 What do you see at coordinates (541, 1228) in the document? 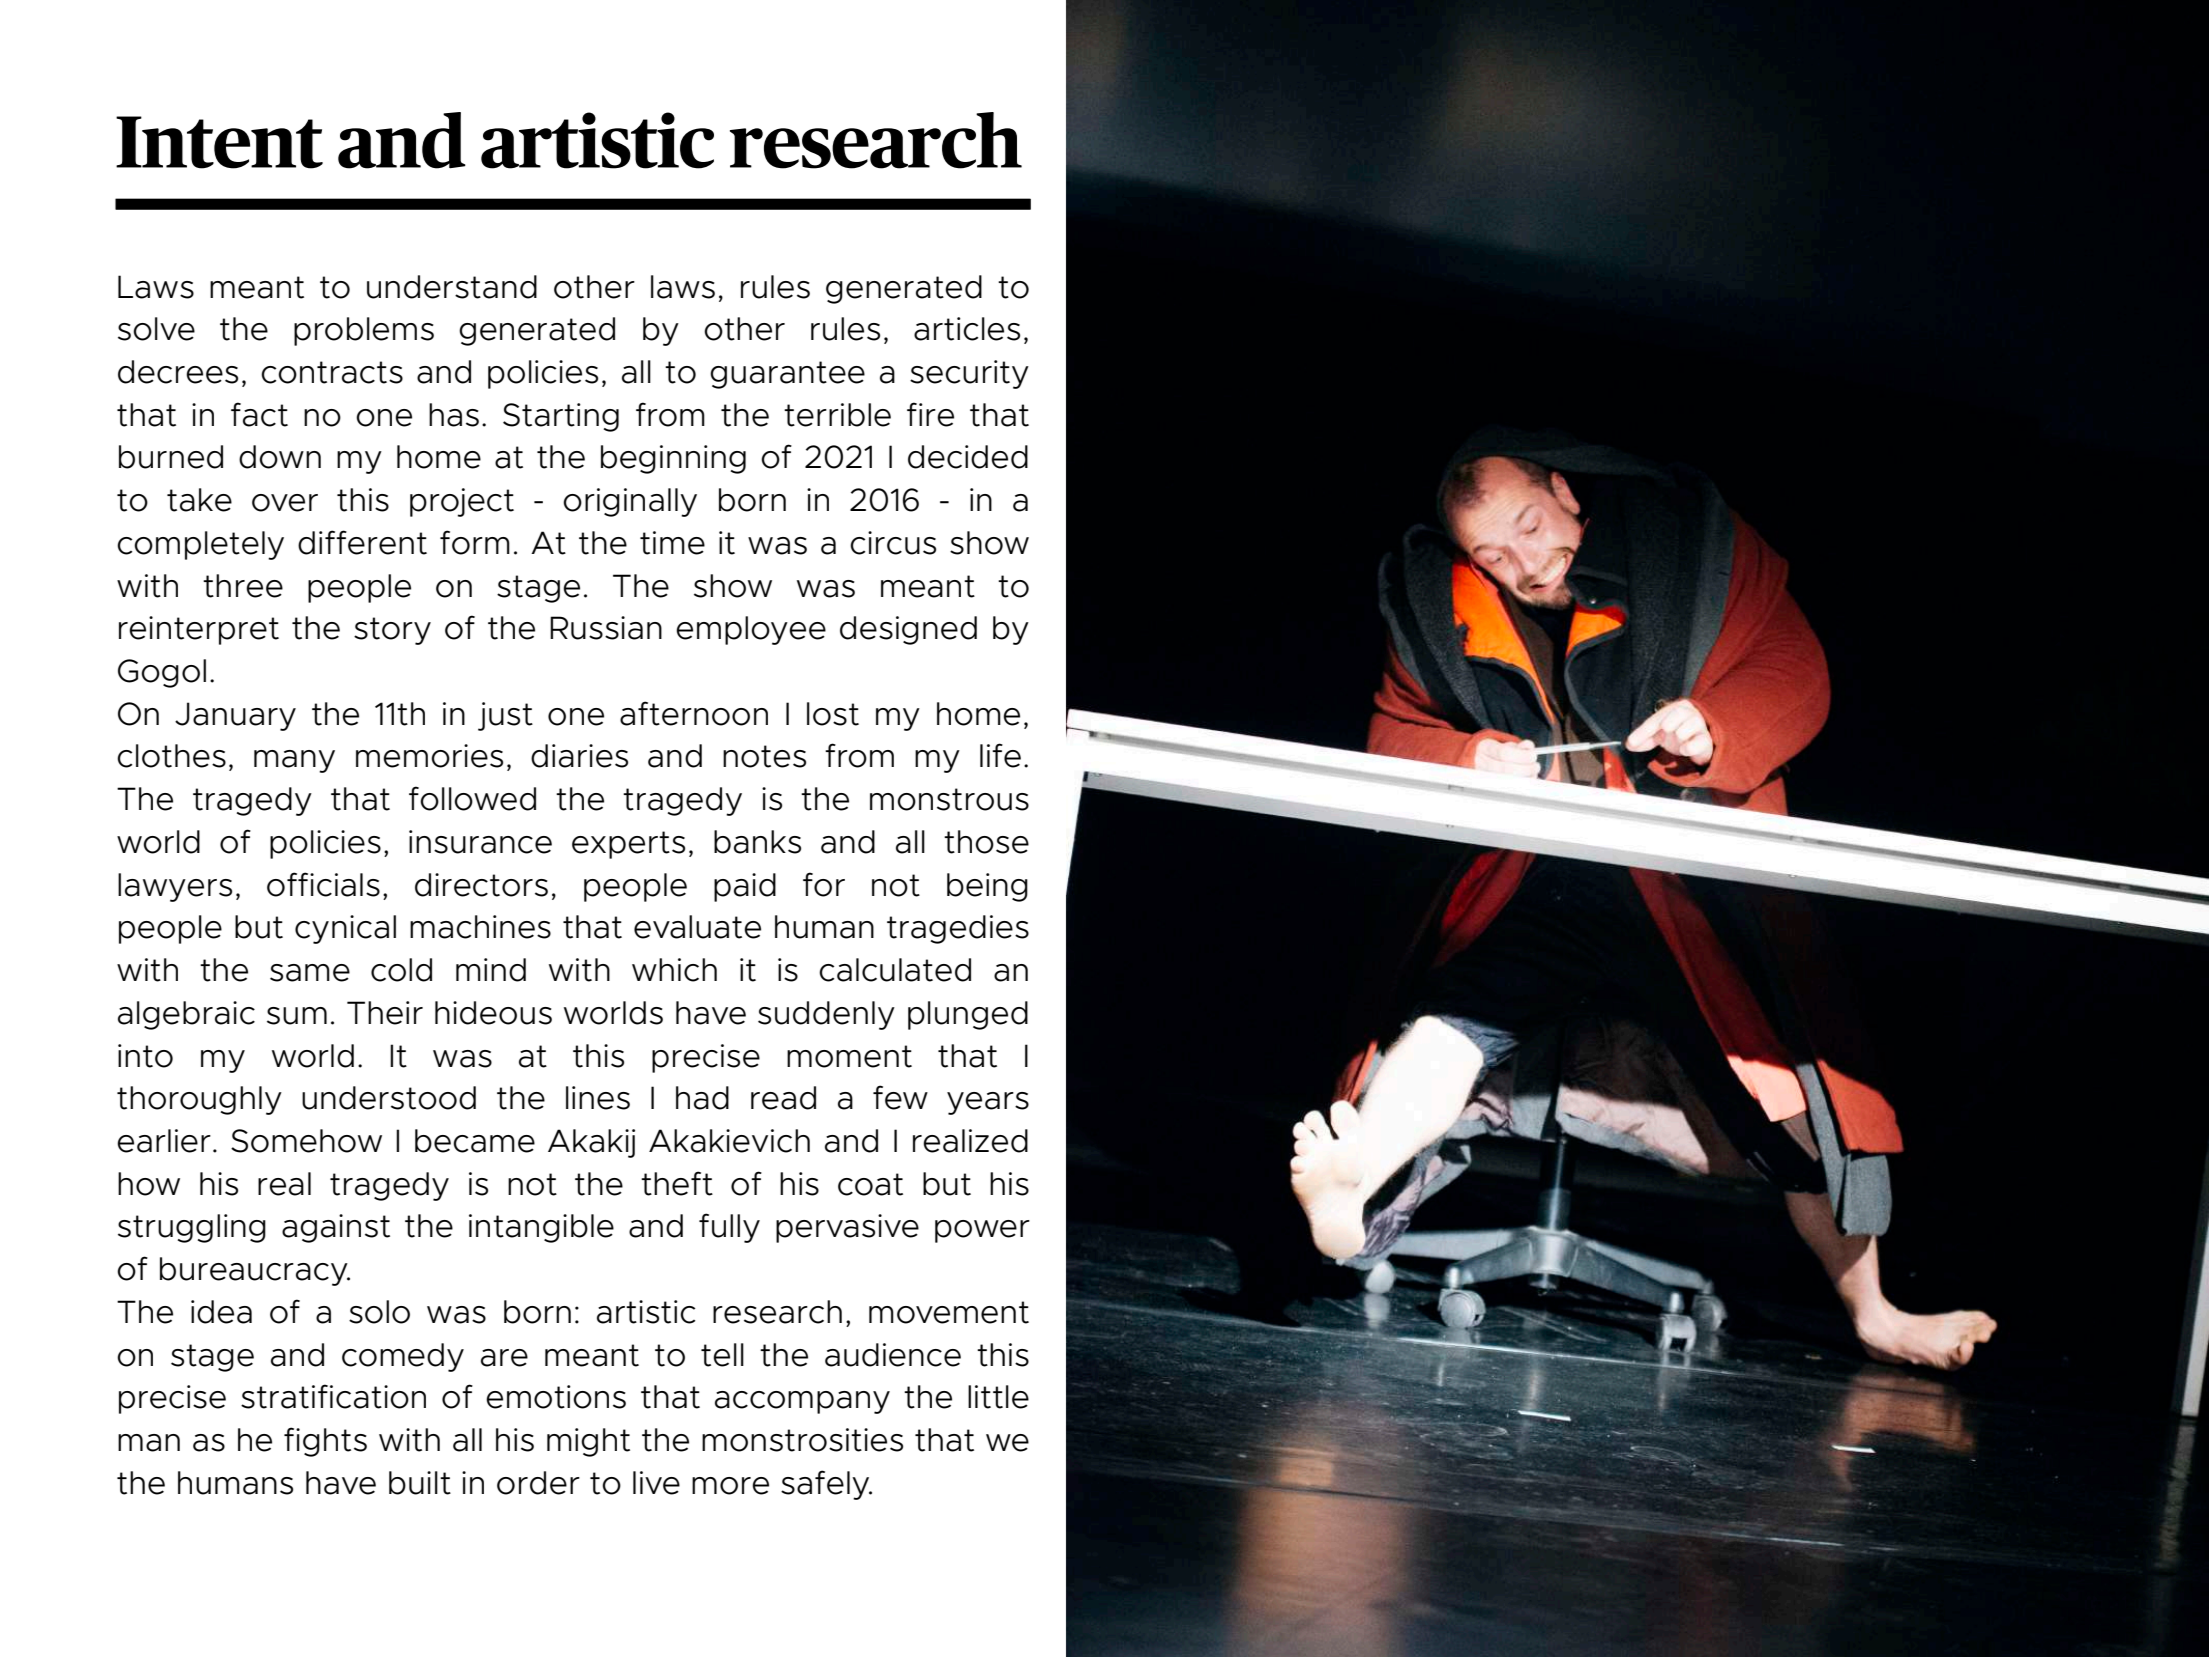
I see `intangible` at bounding box center [541, 1228].
